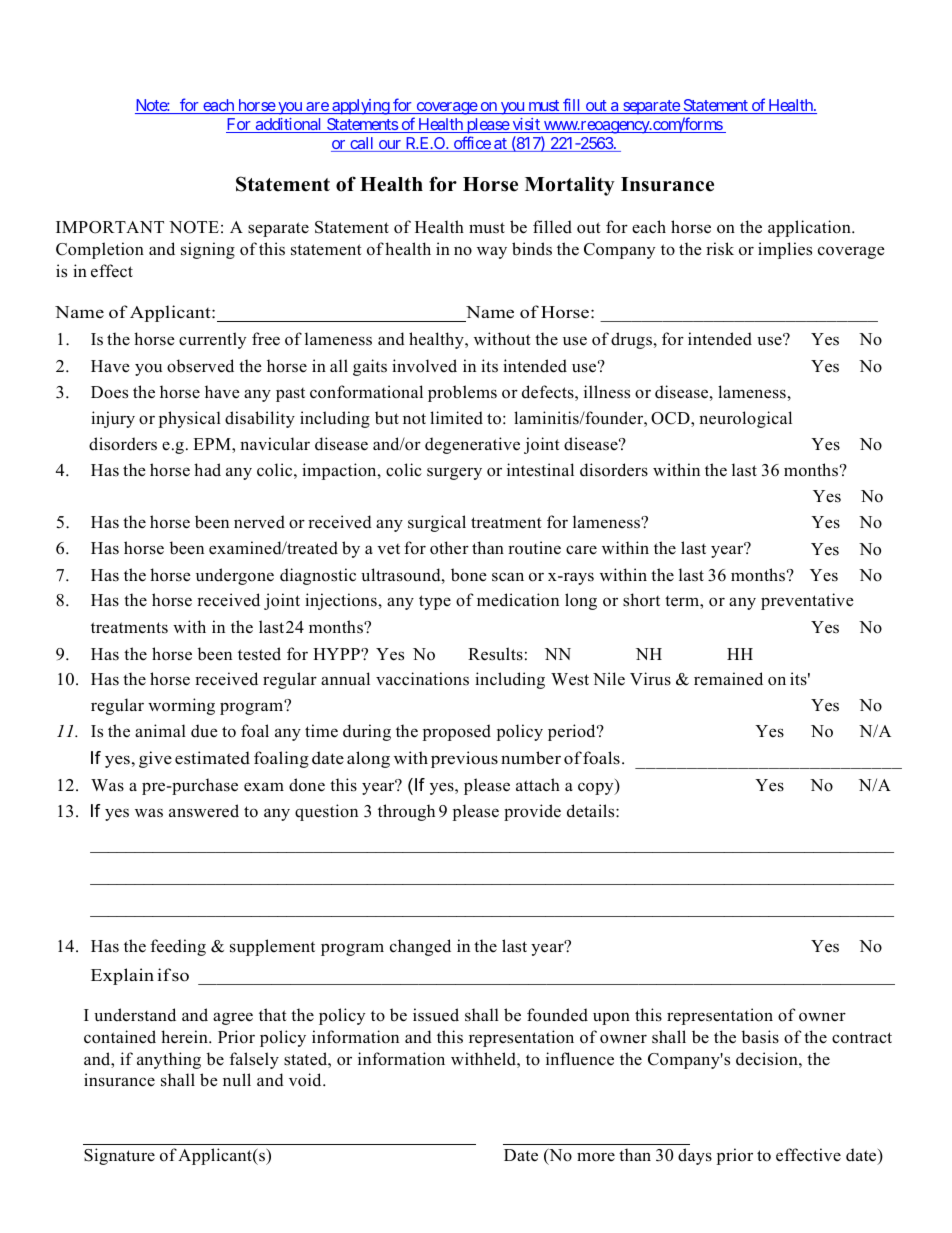 The image size is (952, 1233). I want to click on physical, so click(190, 419).
